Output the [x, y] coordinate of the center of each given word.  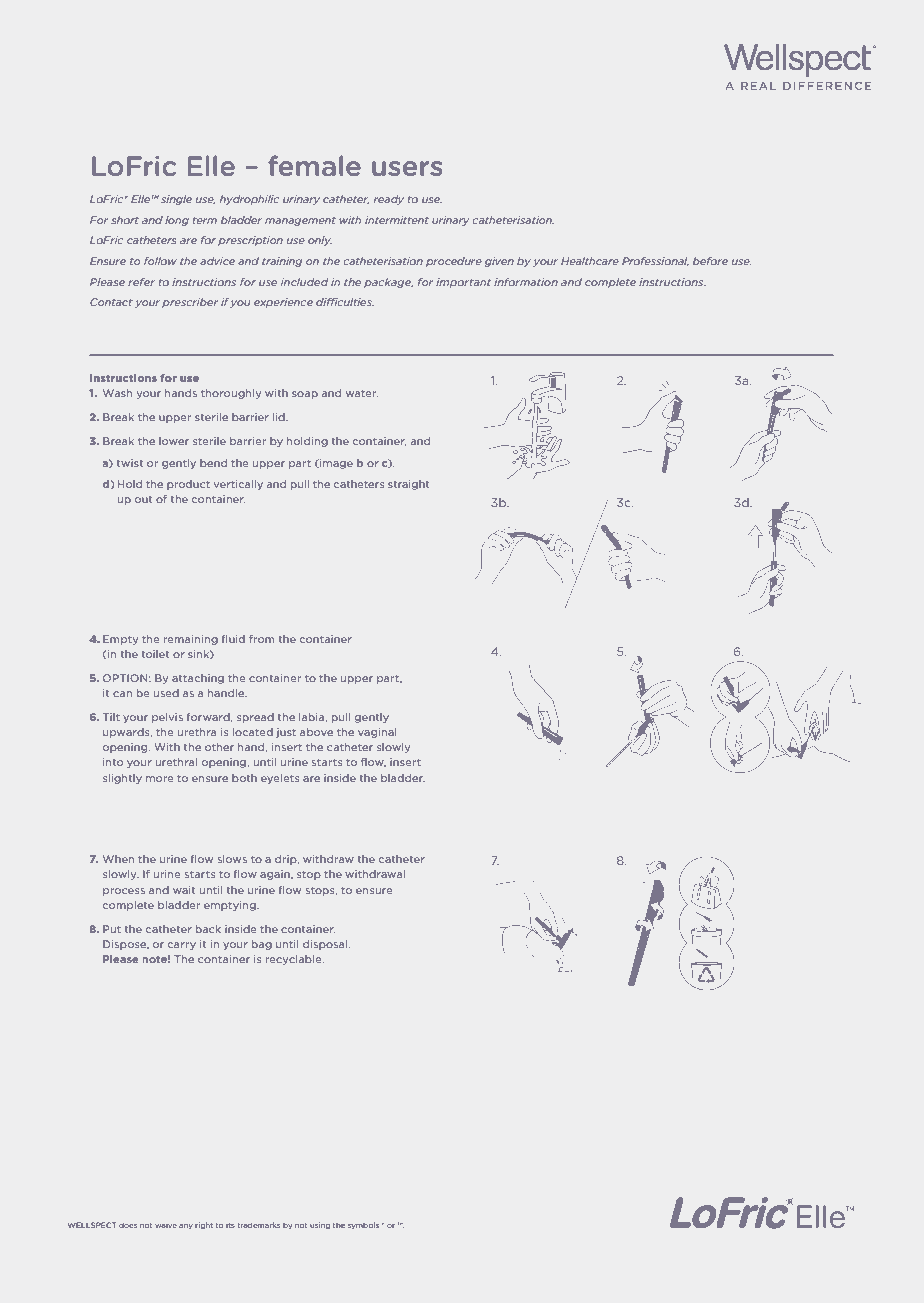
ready [389, 200]
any [186, 1226]
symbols [363, 1225]
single [176, 200]
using [320, 1225]
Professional [655, 261]
